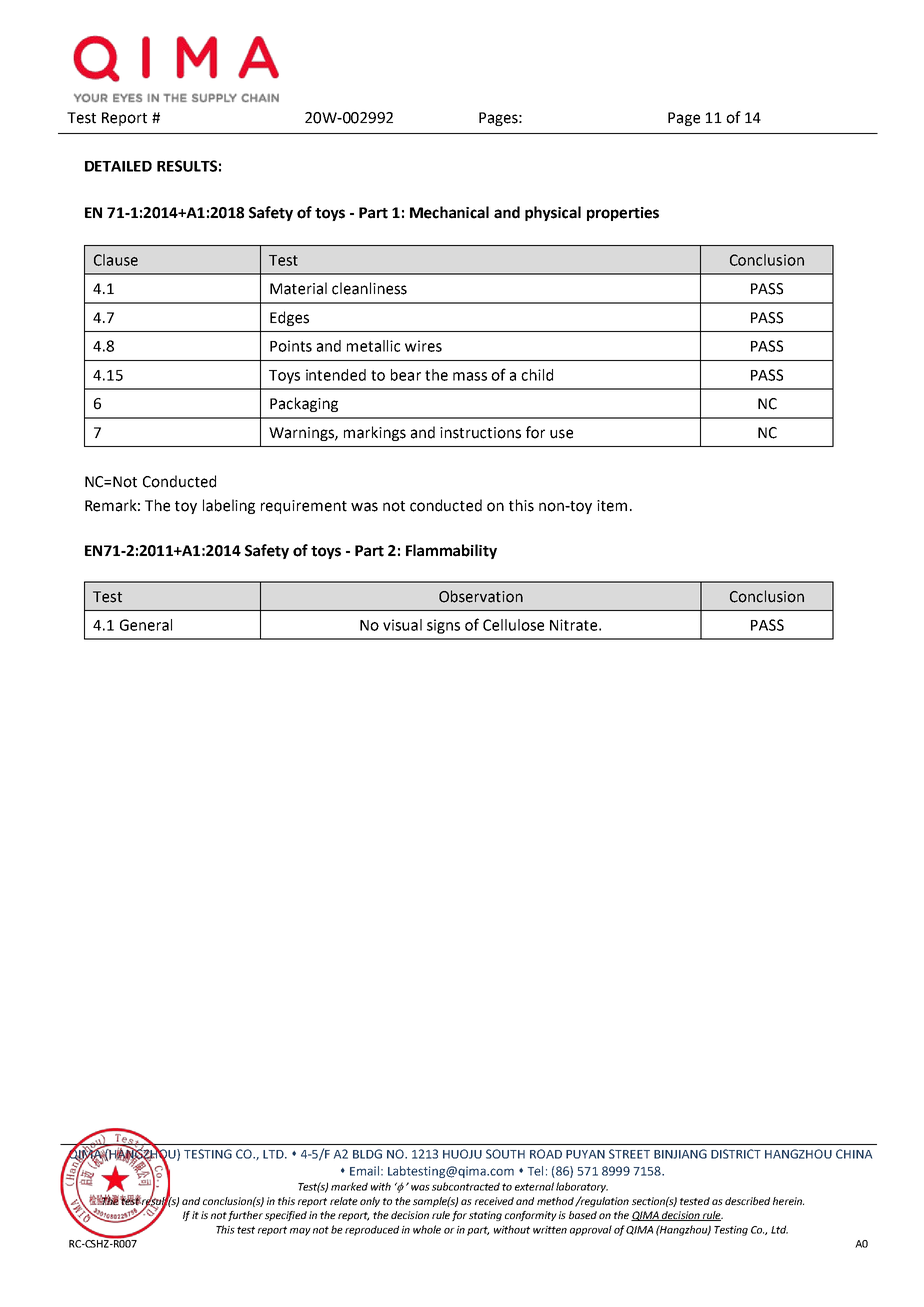 This document has height=1307, width=924. What do you see at coordinates (245, 1216) in the document?
I see `further` at bounding box center [245, 1216].
